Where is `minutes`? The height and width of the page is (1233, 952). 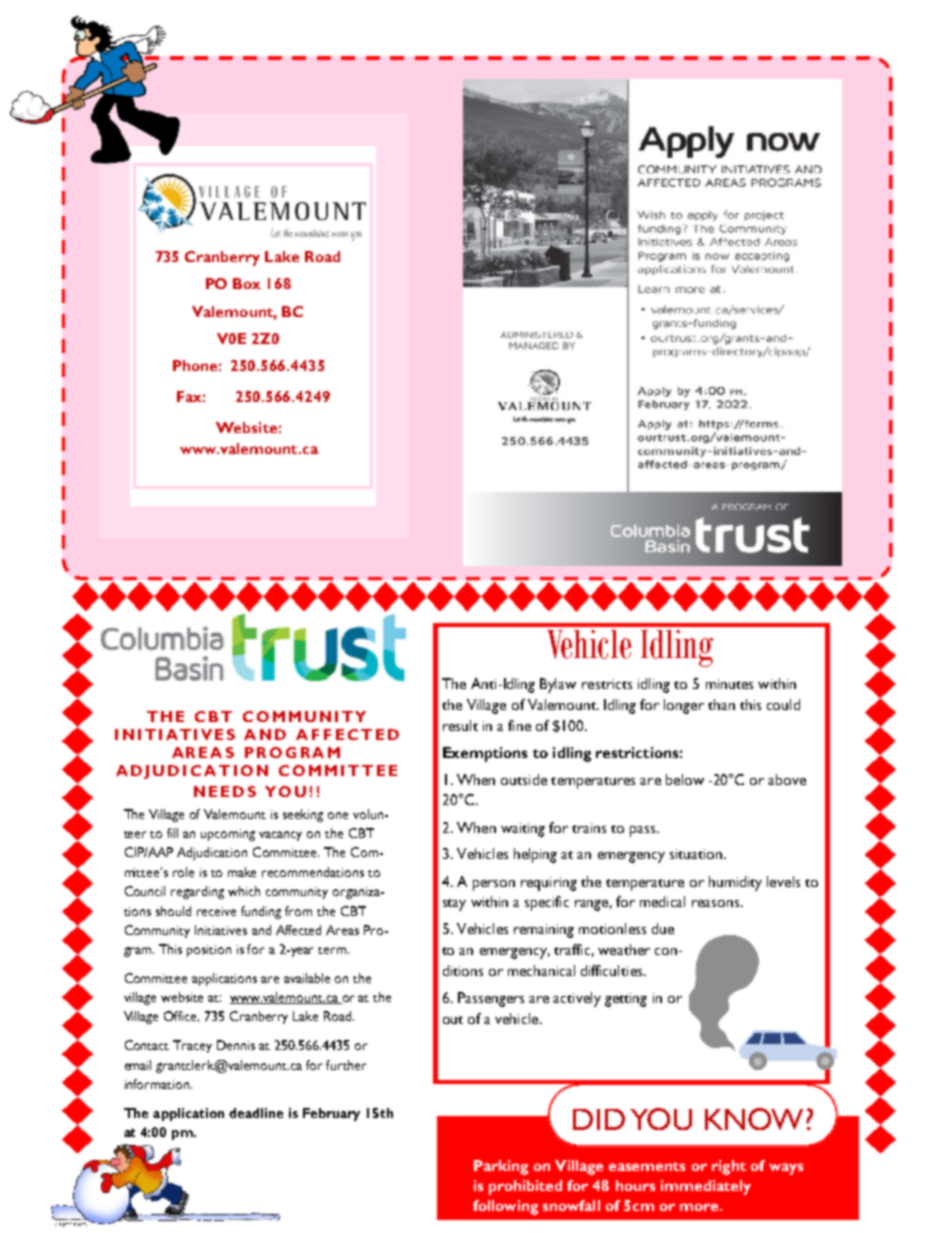 minutes is located at coordinates (729, 684).
